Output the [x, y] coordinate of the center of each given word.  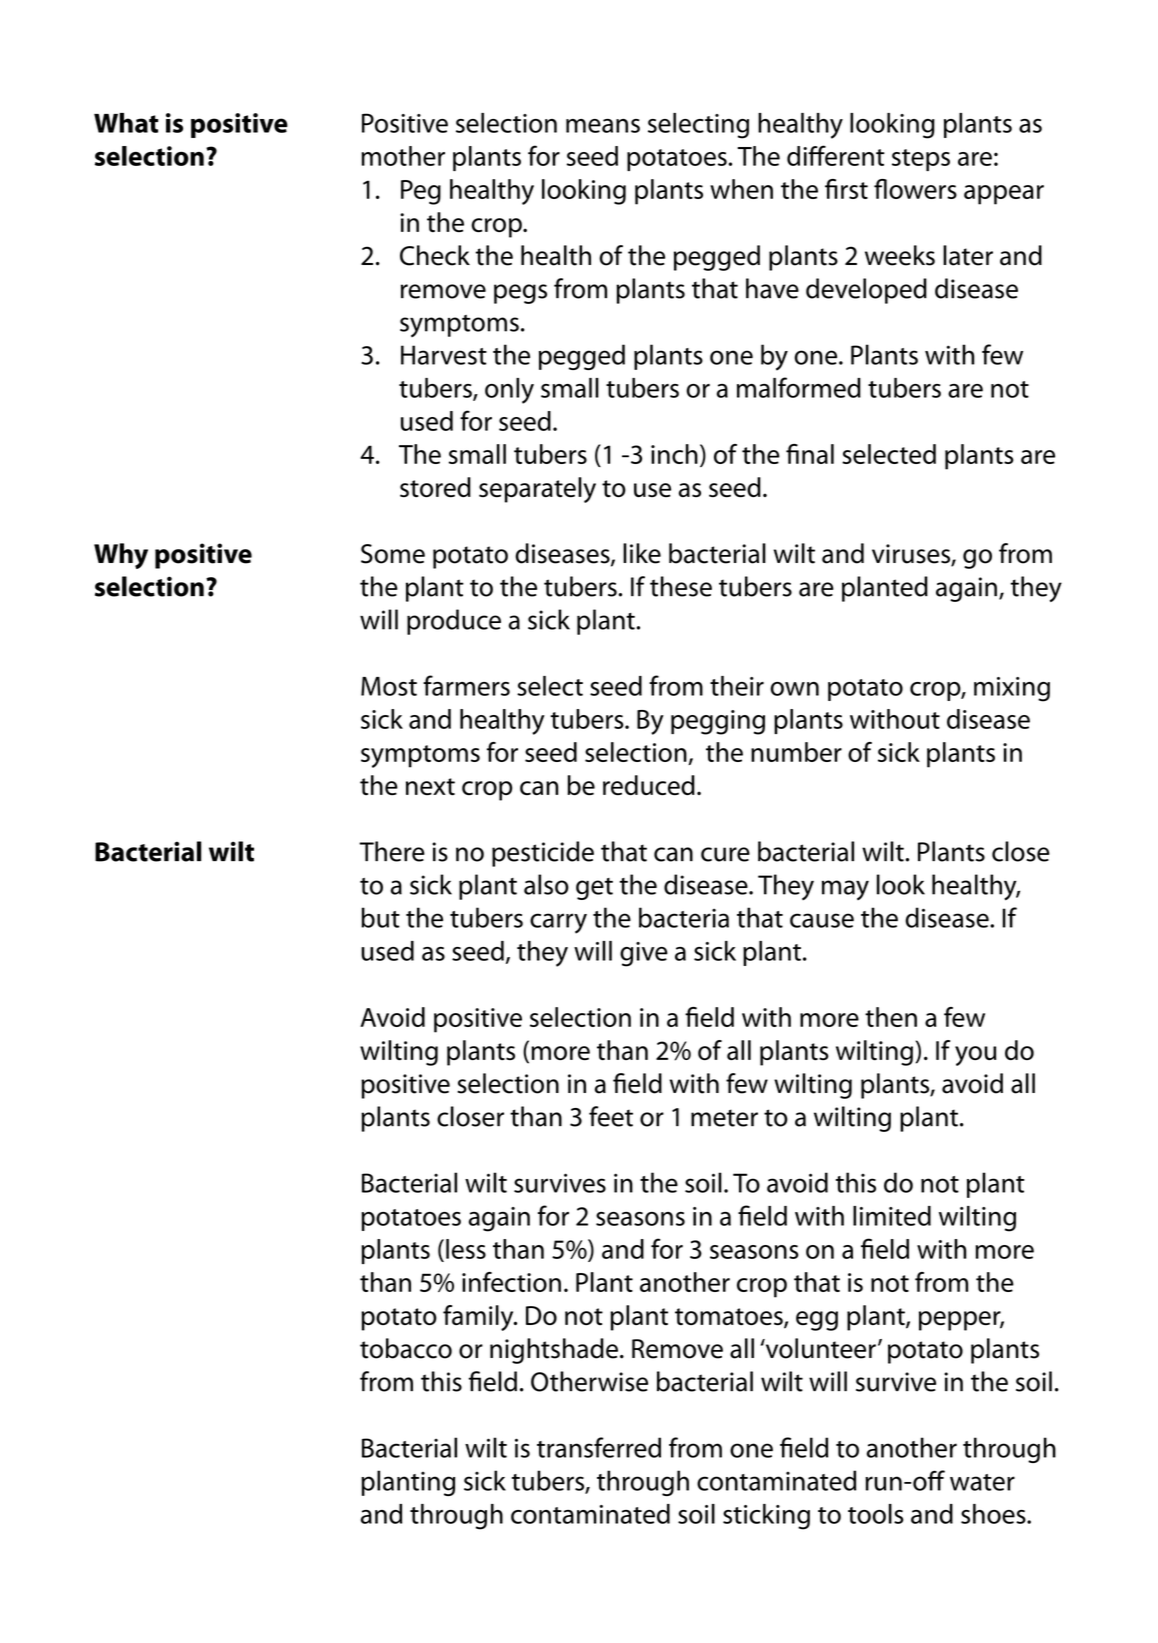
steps [921, 160]
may [845, 890]
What [126, 123]
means [603, 126]
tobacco [406, 1348]
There [392, 851]
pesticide [543, 854]
